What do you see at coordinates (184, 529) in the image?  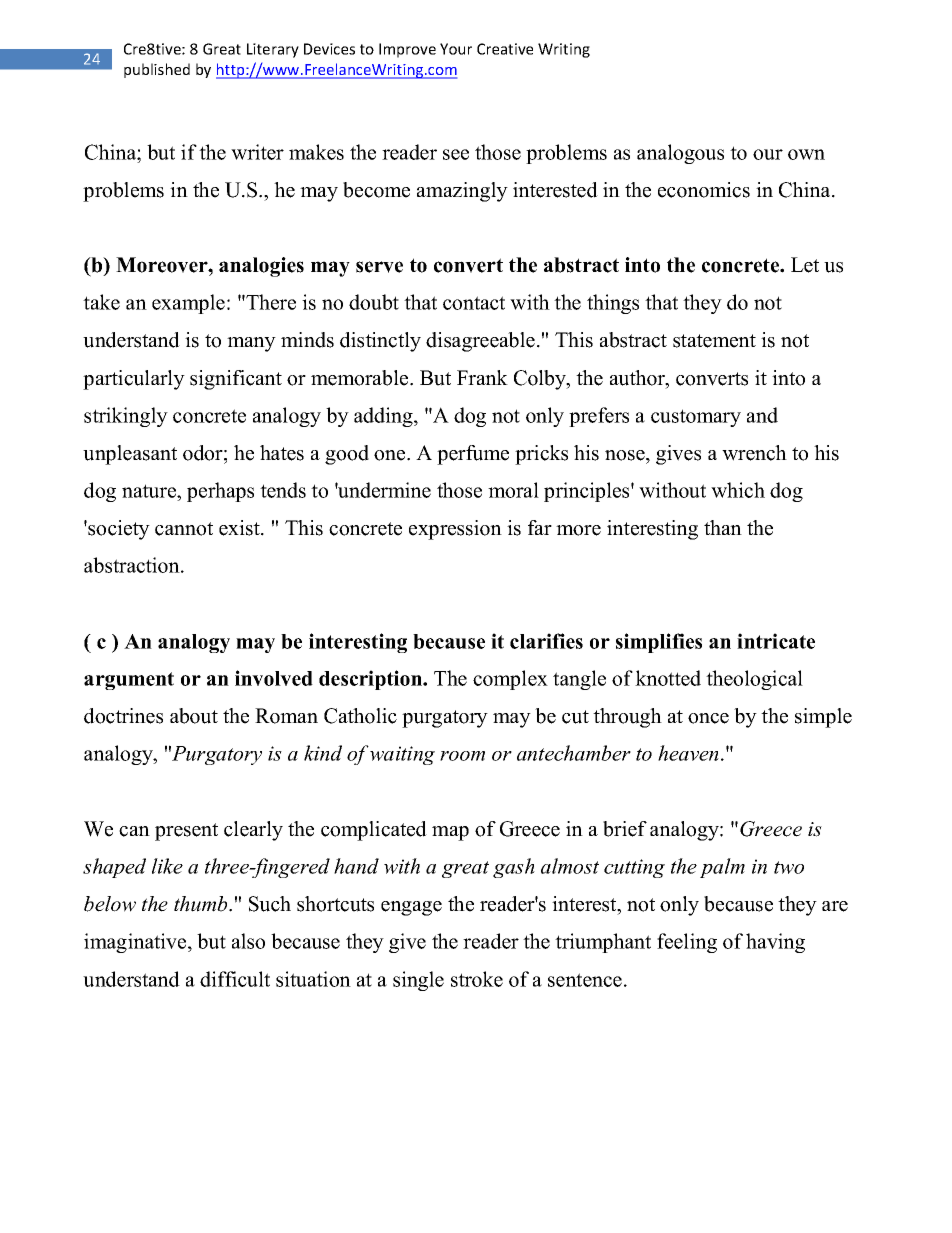 I see `cannot` at bounding box center [184, 529].
